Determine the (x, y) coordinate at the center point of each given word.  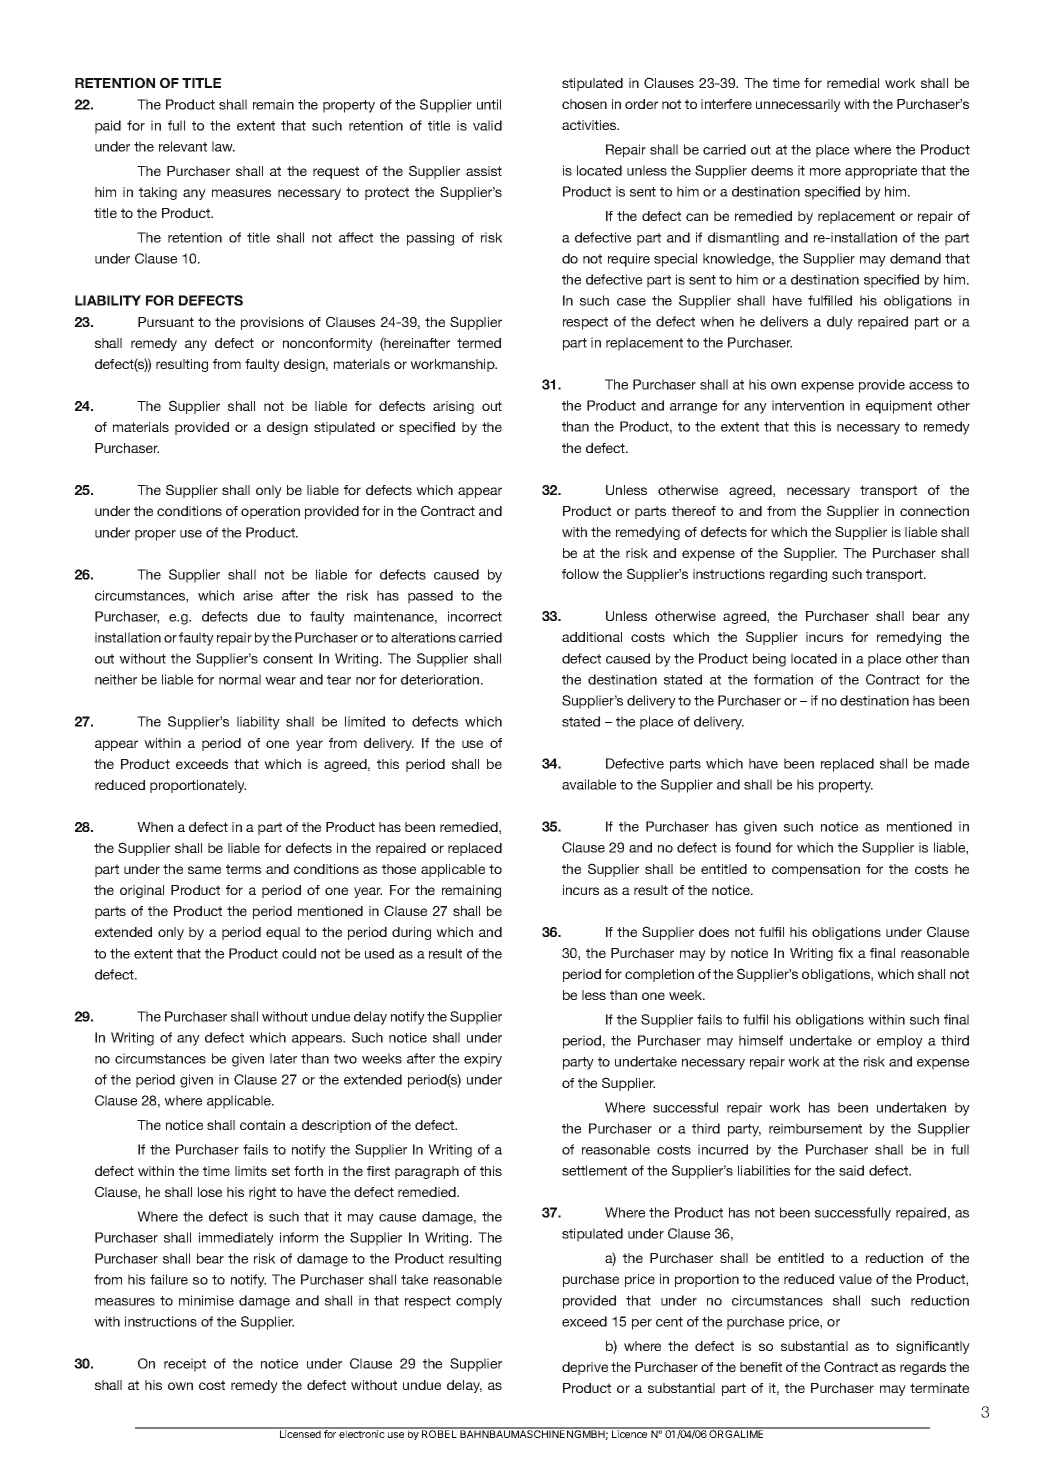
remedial (853, 83)
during (411, 933)
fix (845, 953)
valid (487, 125)
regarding (798, 575)
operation (270, 512)
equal (283, 933)
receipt (185, 1365)
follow (580, 574)
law (223, 146)
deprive (585, 1368)
